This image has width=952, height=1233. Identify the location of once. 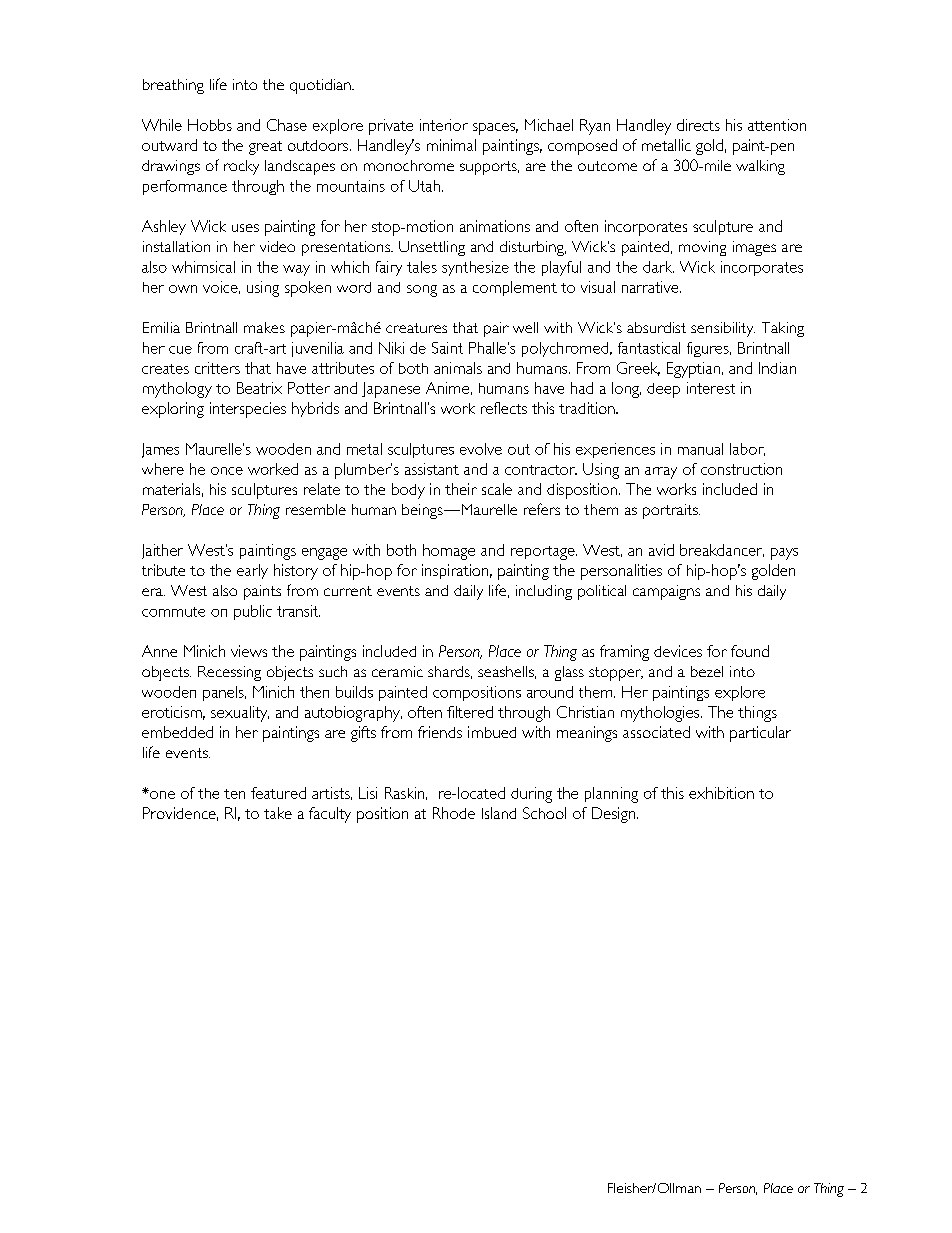
(227, 471).
